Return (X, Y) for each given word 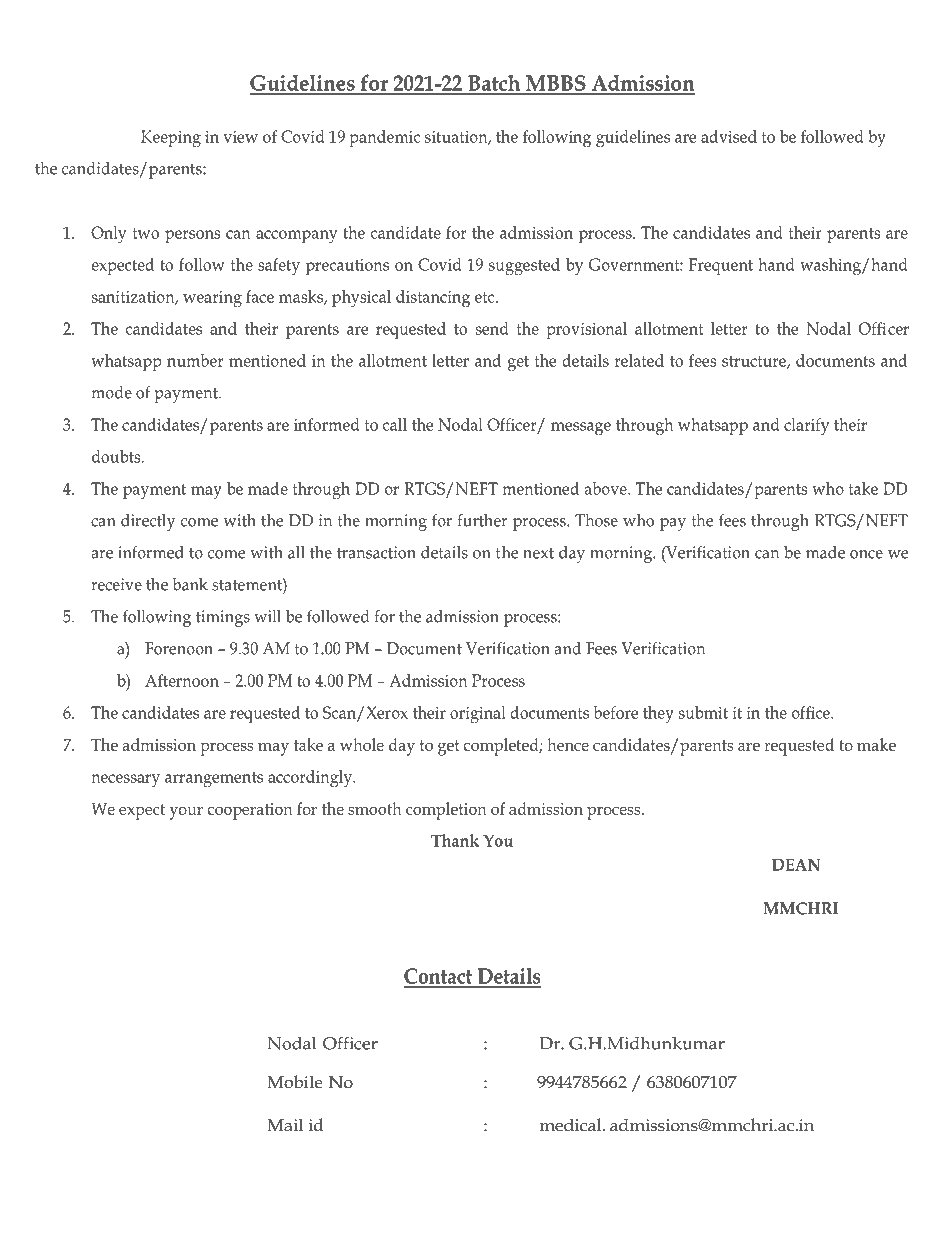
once (866, 554)
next (538, 553)
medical (572, 1125)
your (186, 813)
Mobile (295, 1082)
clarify (806, 427)
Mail (285, 1124)
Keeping (171, 139)
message (581, 429)
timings (223, 618)
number (195, 360)
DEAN (796, 864)
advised (729, 136)
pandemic (384, 138)
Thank (455, 840)
